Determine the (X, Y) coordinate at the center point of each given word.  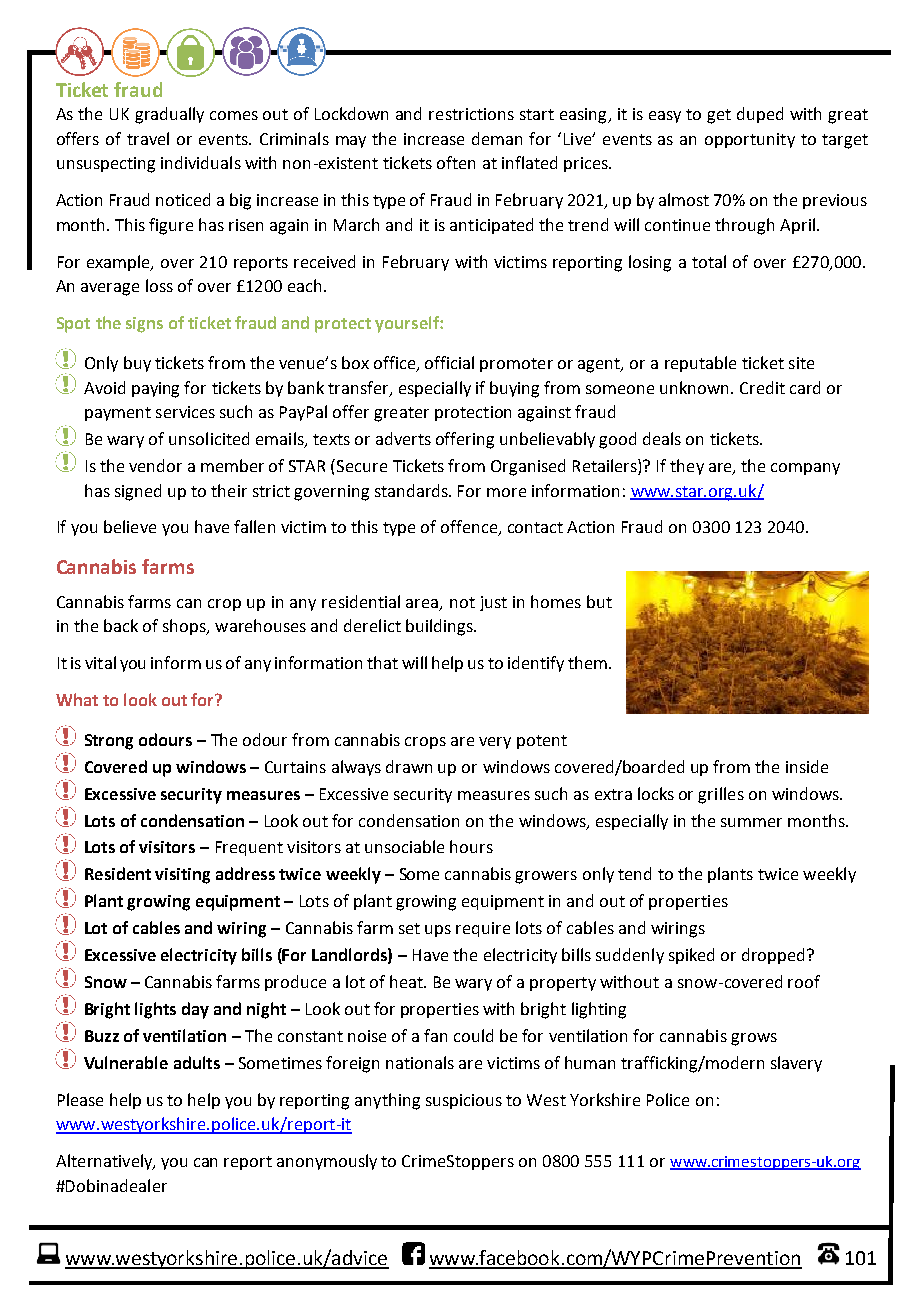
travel (148, 138)
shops (185, 627)
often (456, 162)
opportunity (750, 140)
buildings (440, 627)
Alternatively (105, 1162)
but (599, 601)
